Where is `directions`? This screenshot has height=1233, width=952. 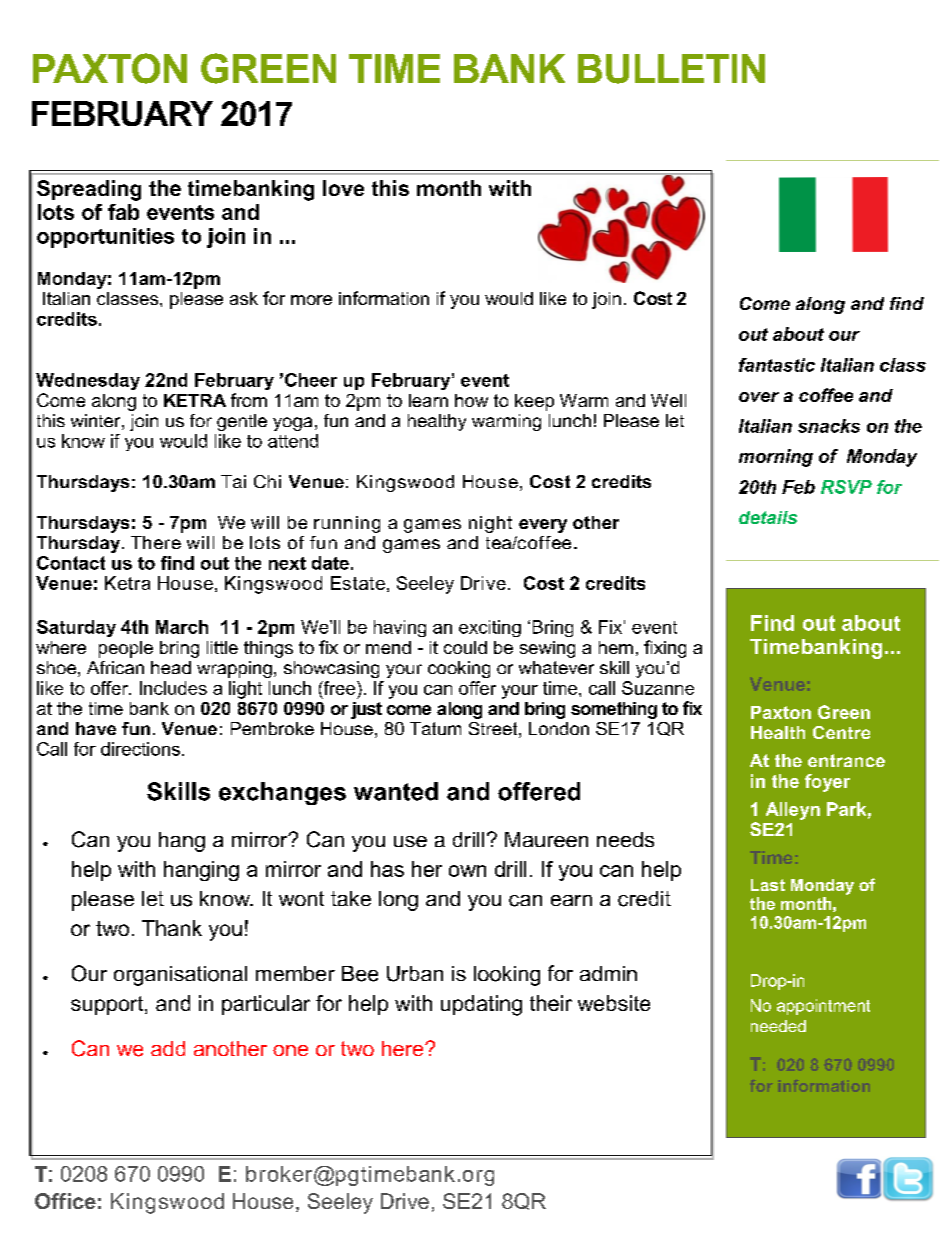
directions is located at coordinates (140, 749).
